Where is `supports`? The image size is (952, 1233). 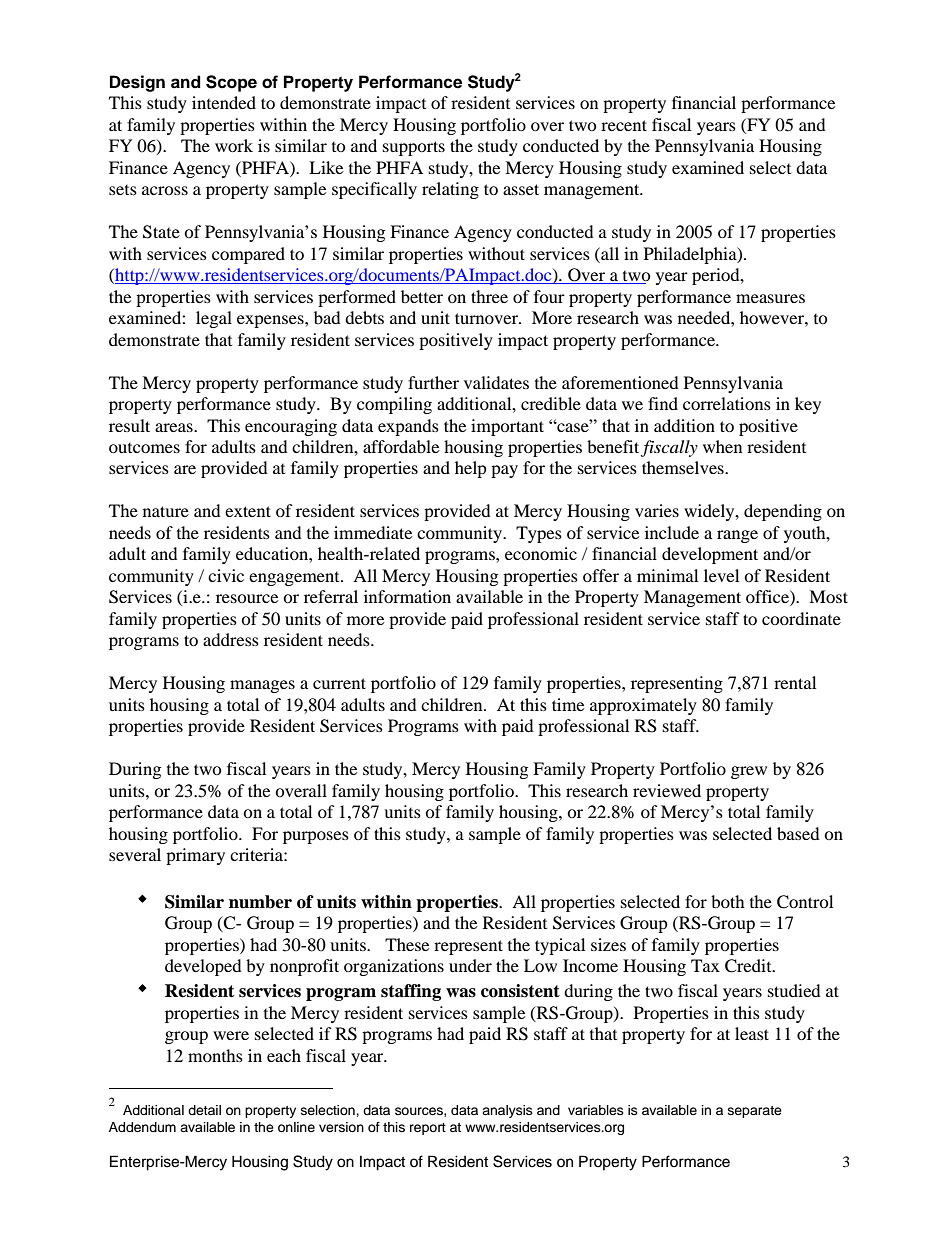 supports is located at coordinates (414, 148).
